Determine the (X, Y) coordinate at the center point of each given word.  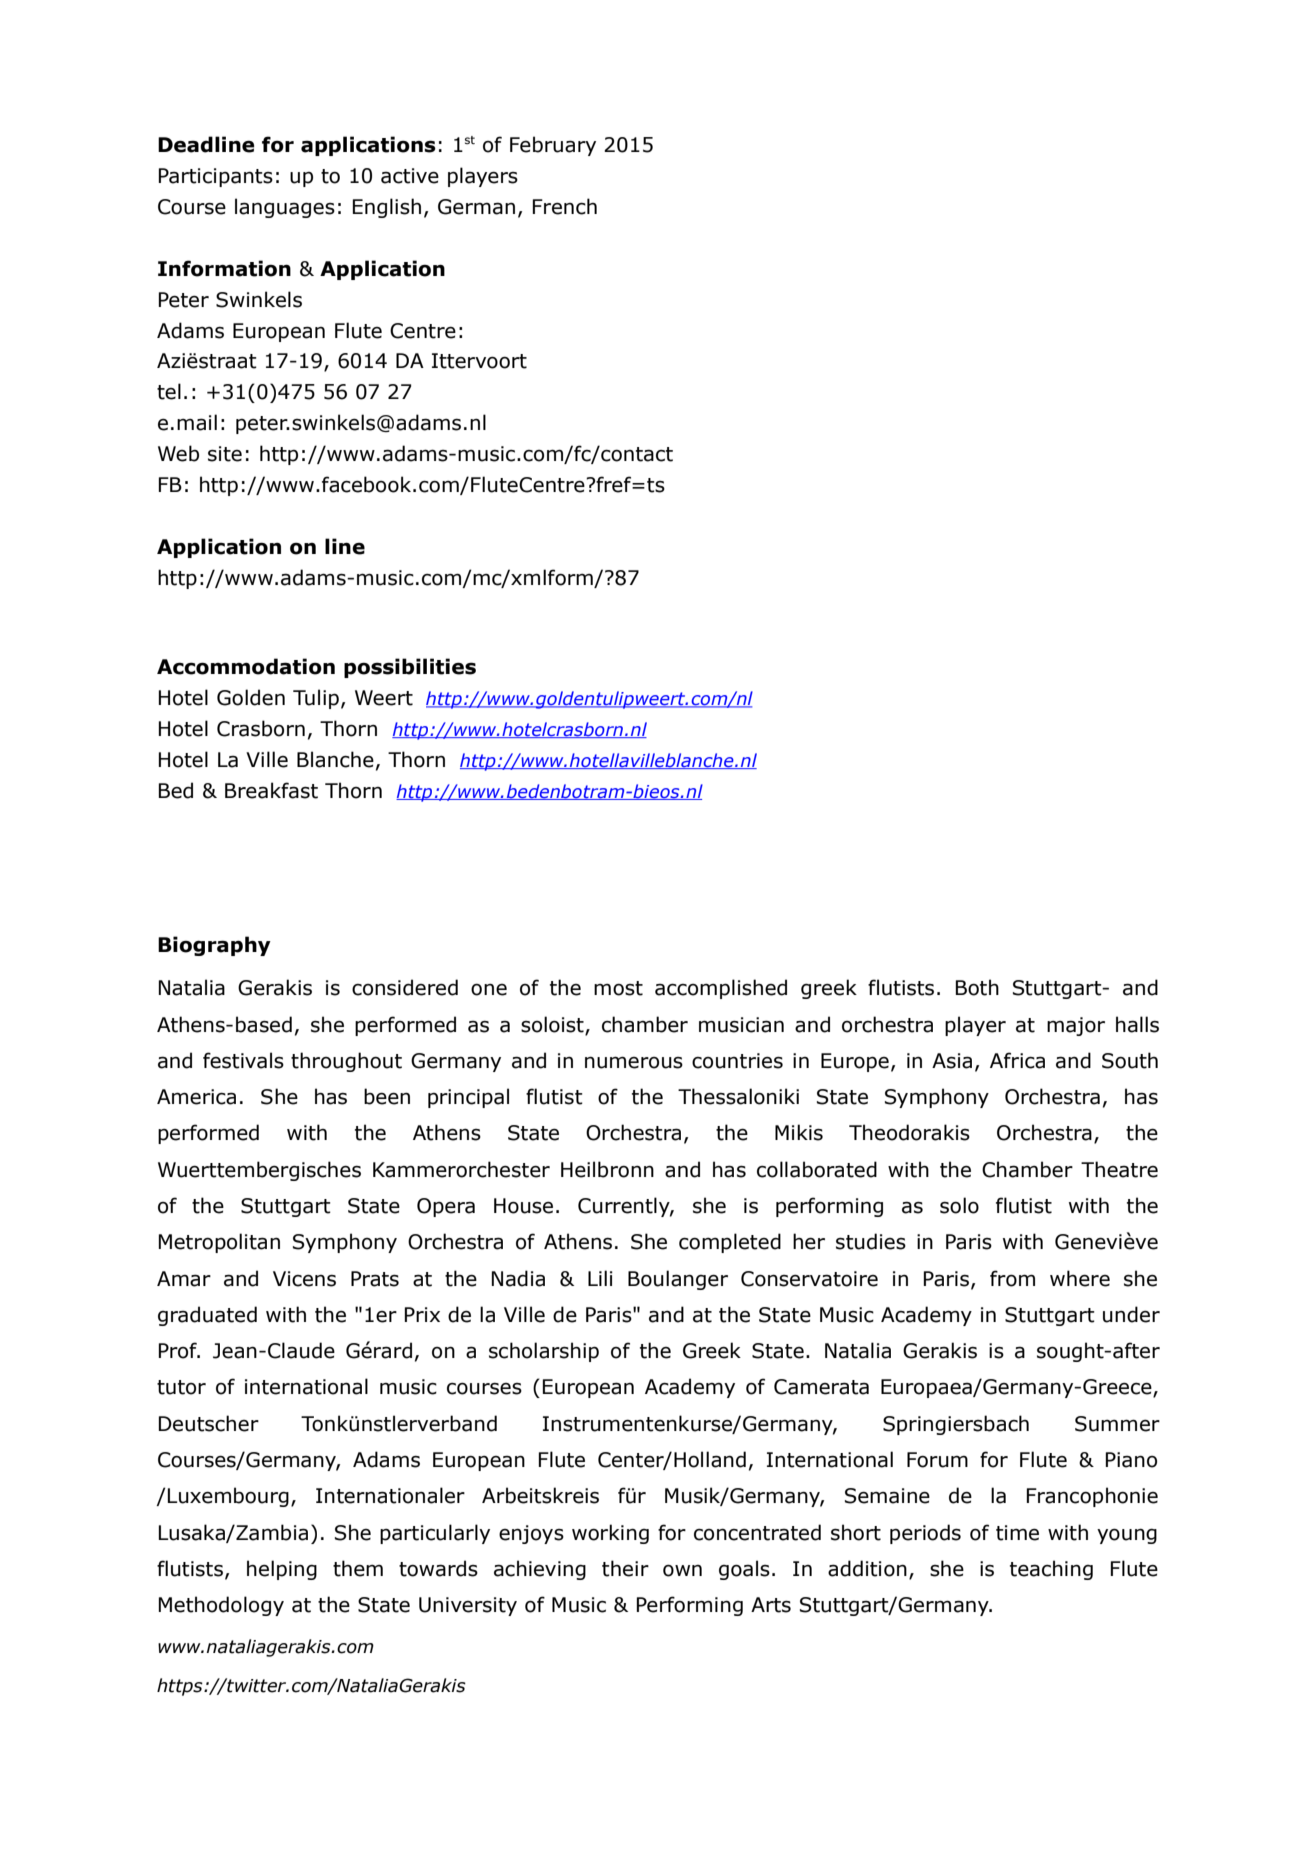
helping (282, 1570)
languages (285, 208)
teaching (1051, 1570)
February (553, 146)
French (565, 206)
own (682, 1570)
